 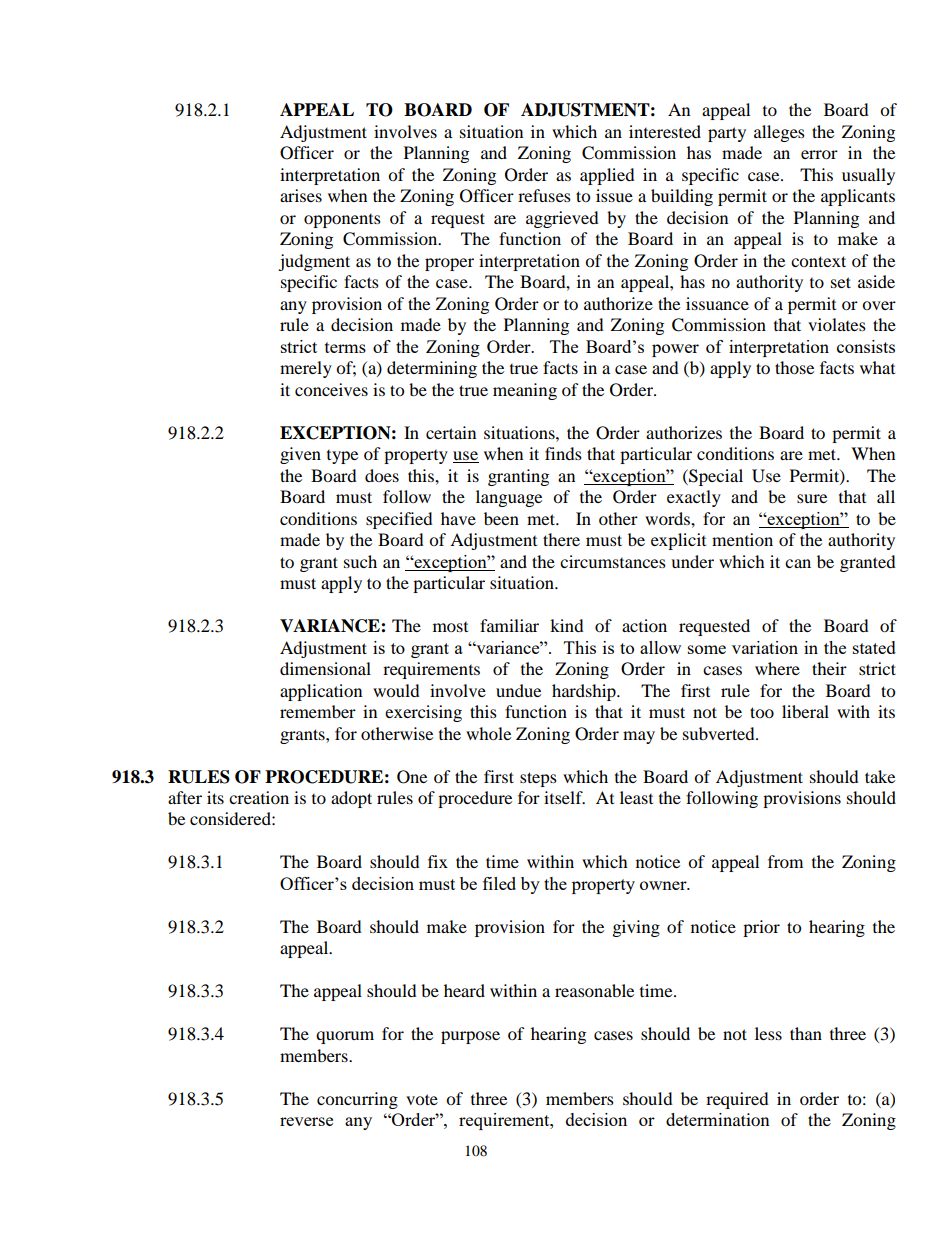 I want to click on arises, so click(x=301, y=195).
